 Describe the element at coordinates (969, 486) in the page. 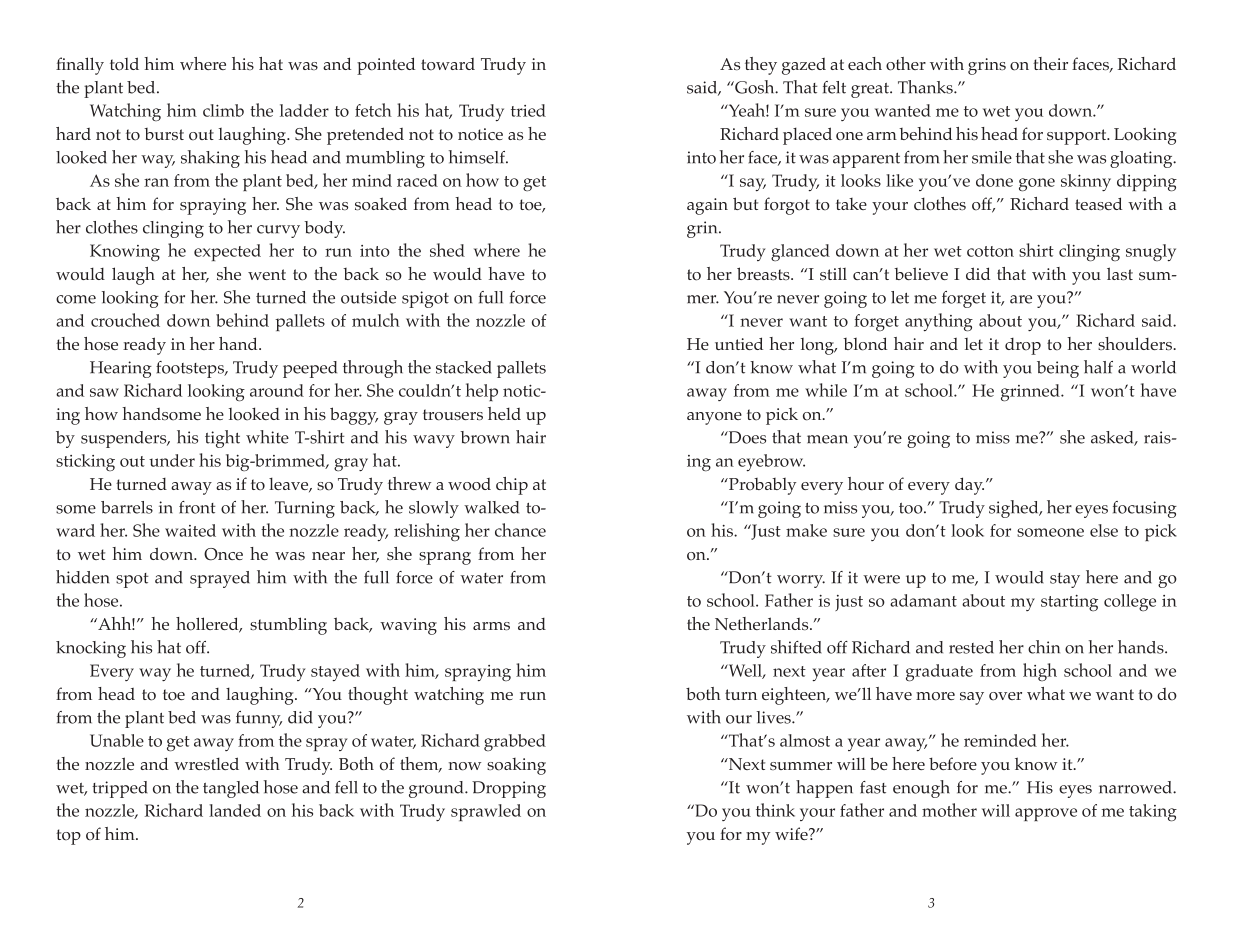

I see `day` at that location.
